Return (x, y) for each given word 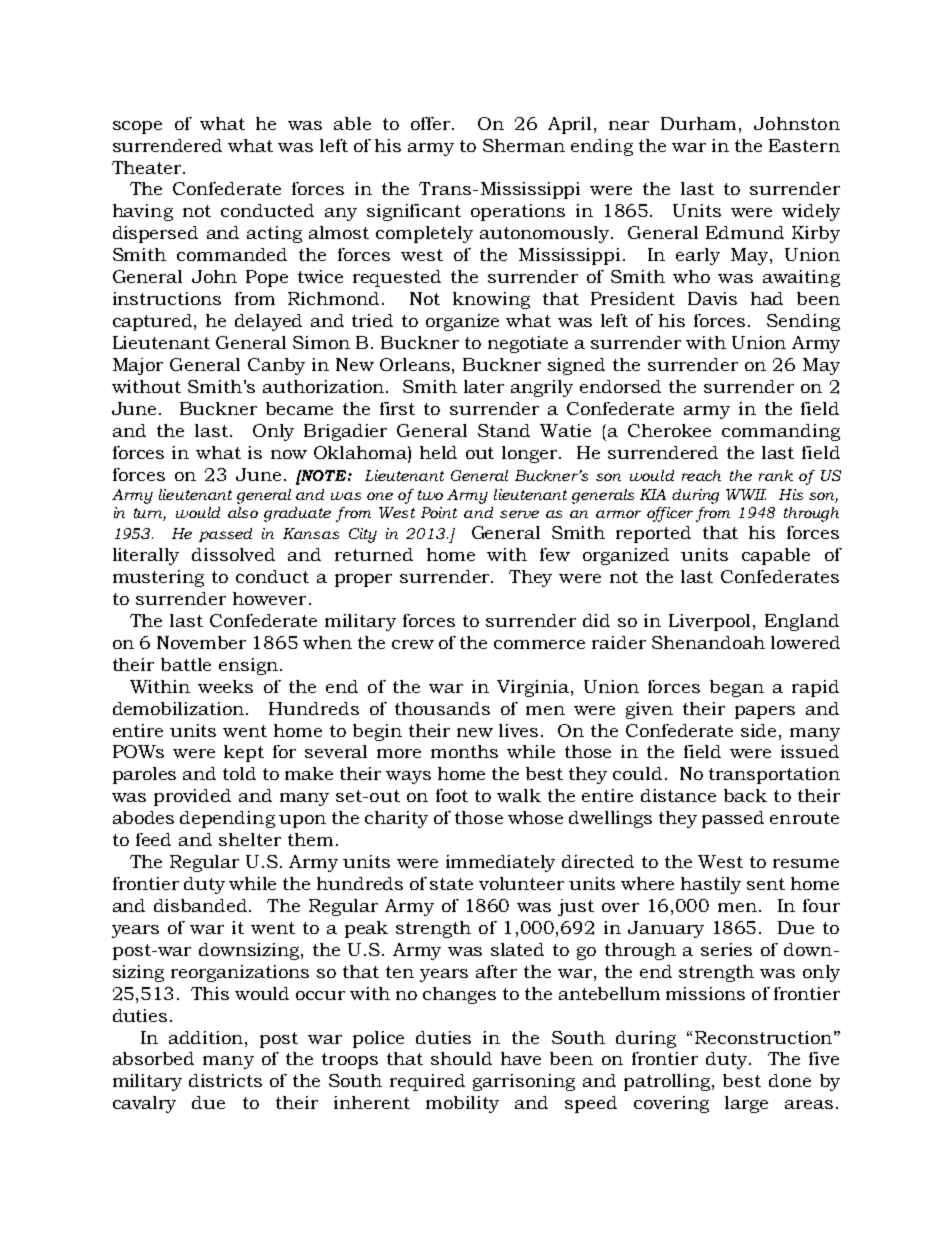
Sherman (524, 145)
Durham (698, 123)
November (201, 642)
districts (225, 1080)
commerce (539, 644)
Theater (148, 167)
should (461, 1058)
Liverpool (711, 622)
